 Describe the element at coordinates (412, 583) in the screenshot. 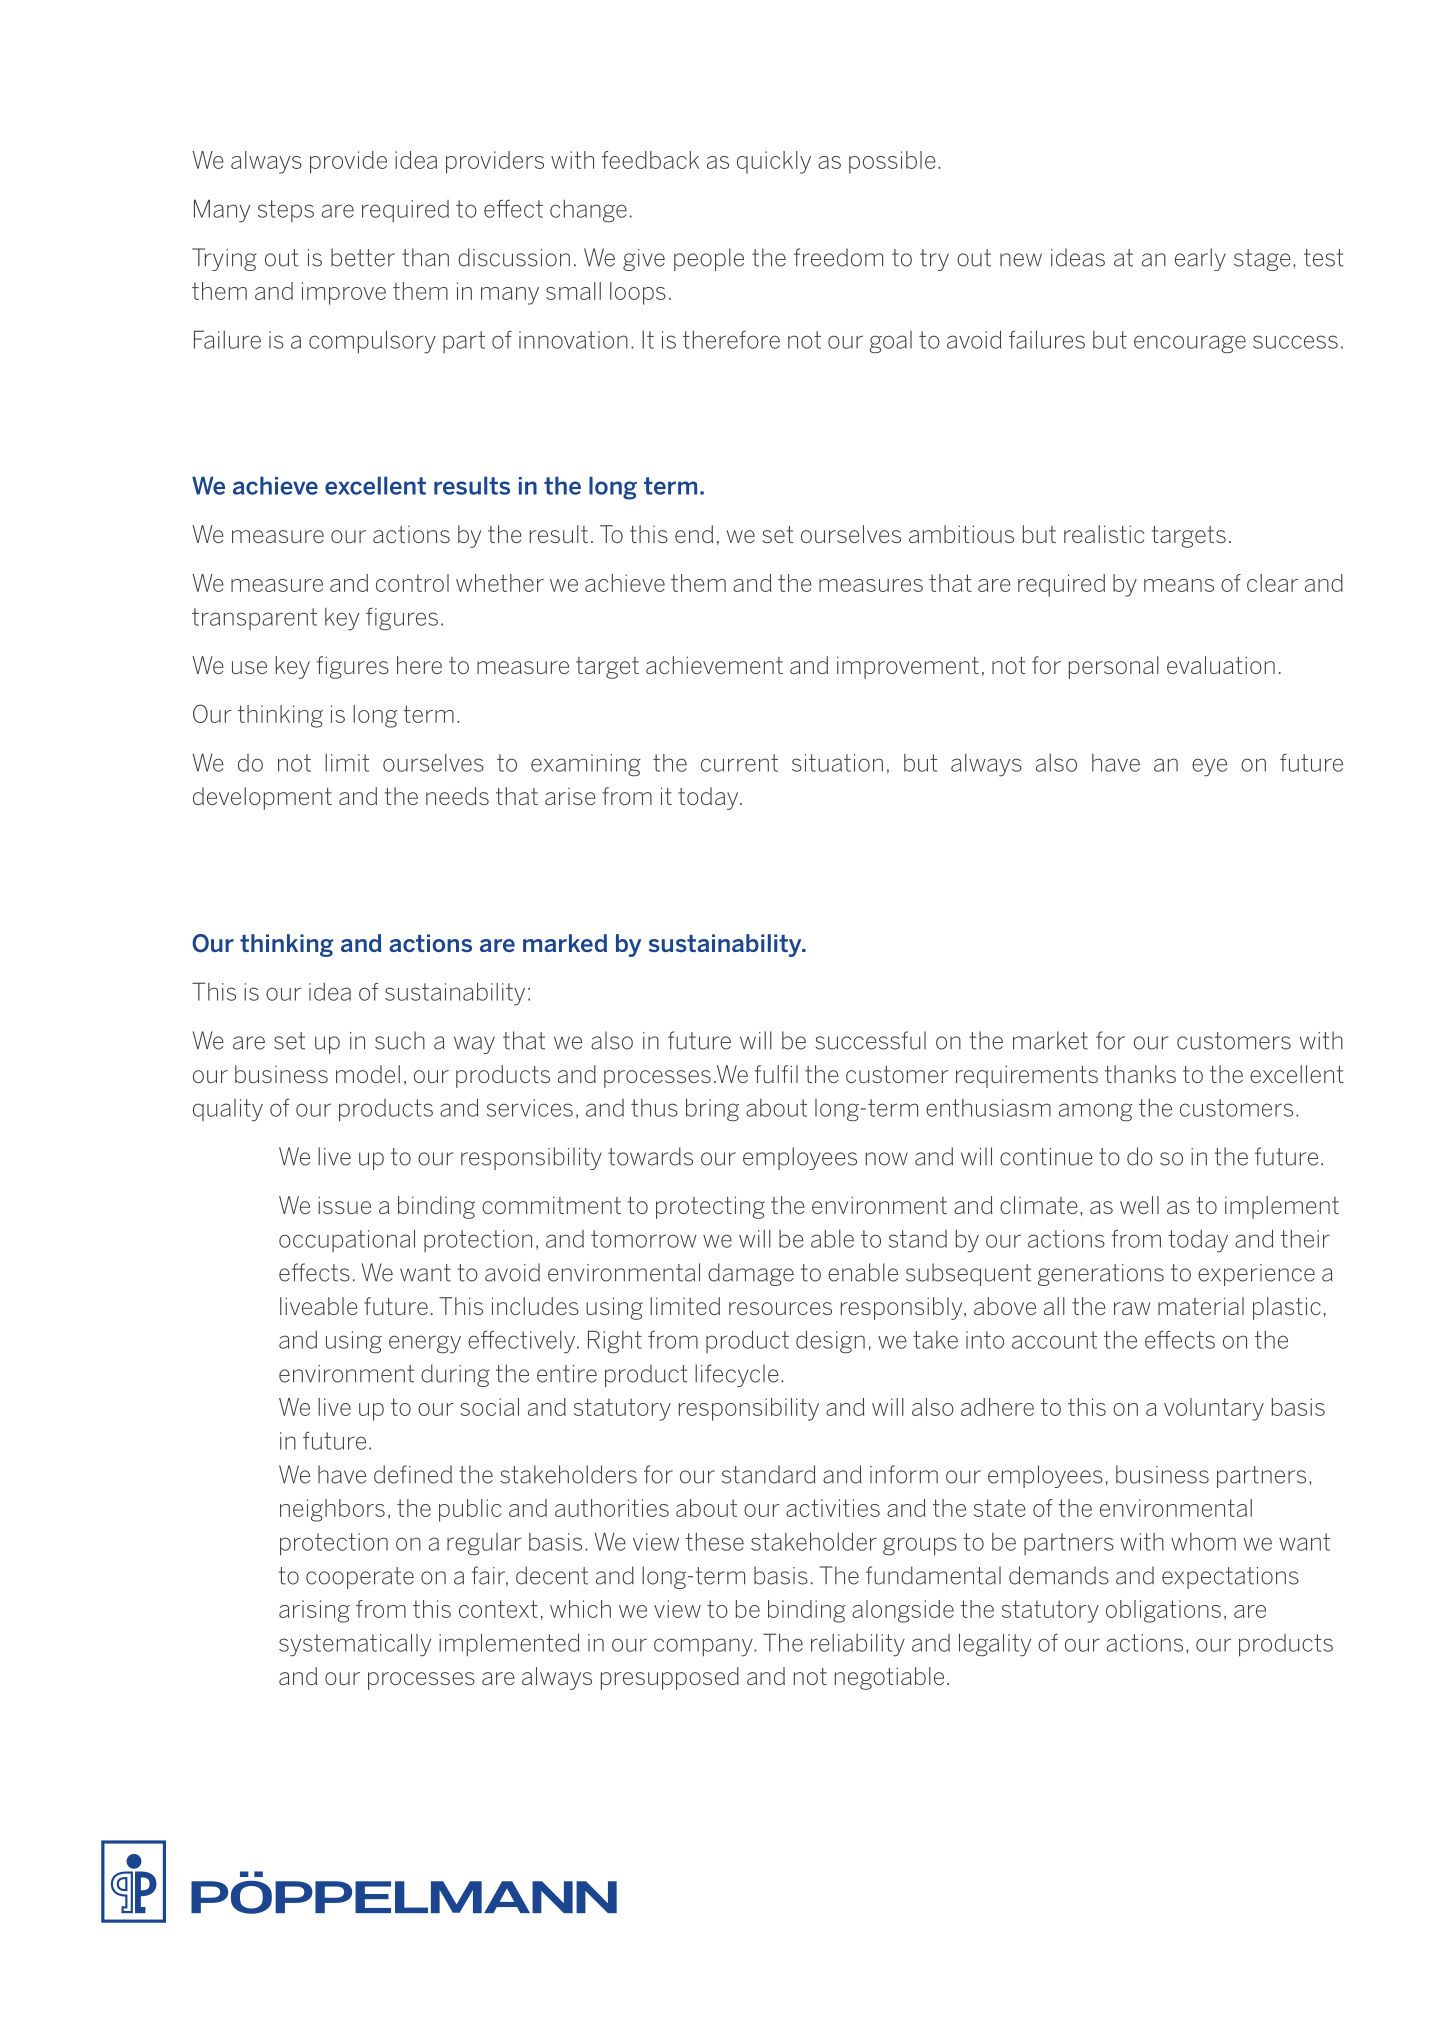

I see `control` at that location.
